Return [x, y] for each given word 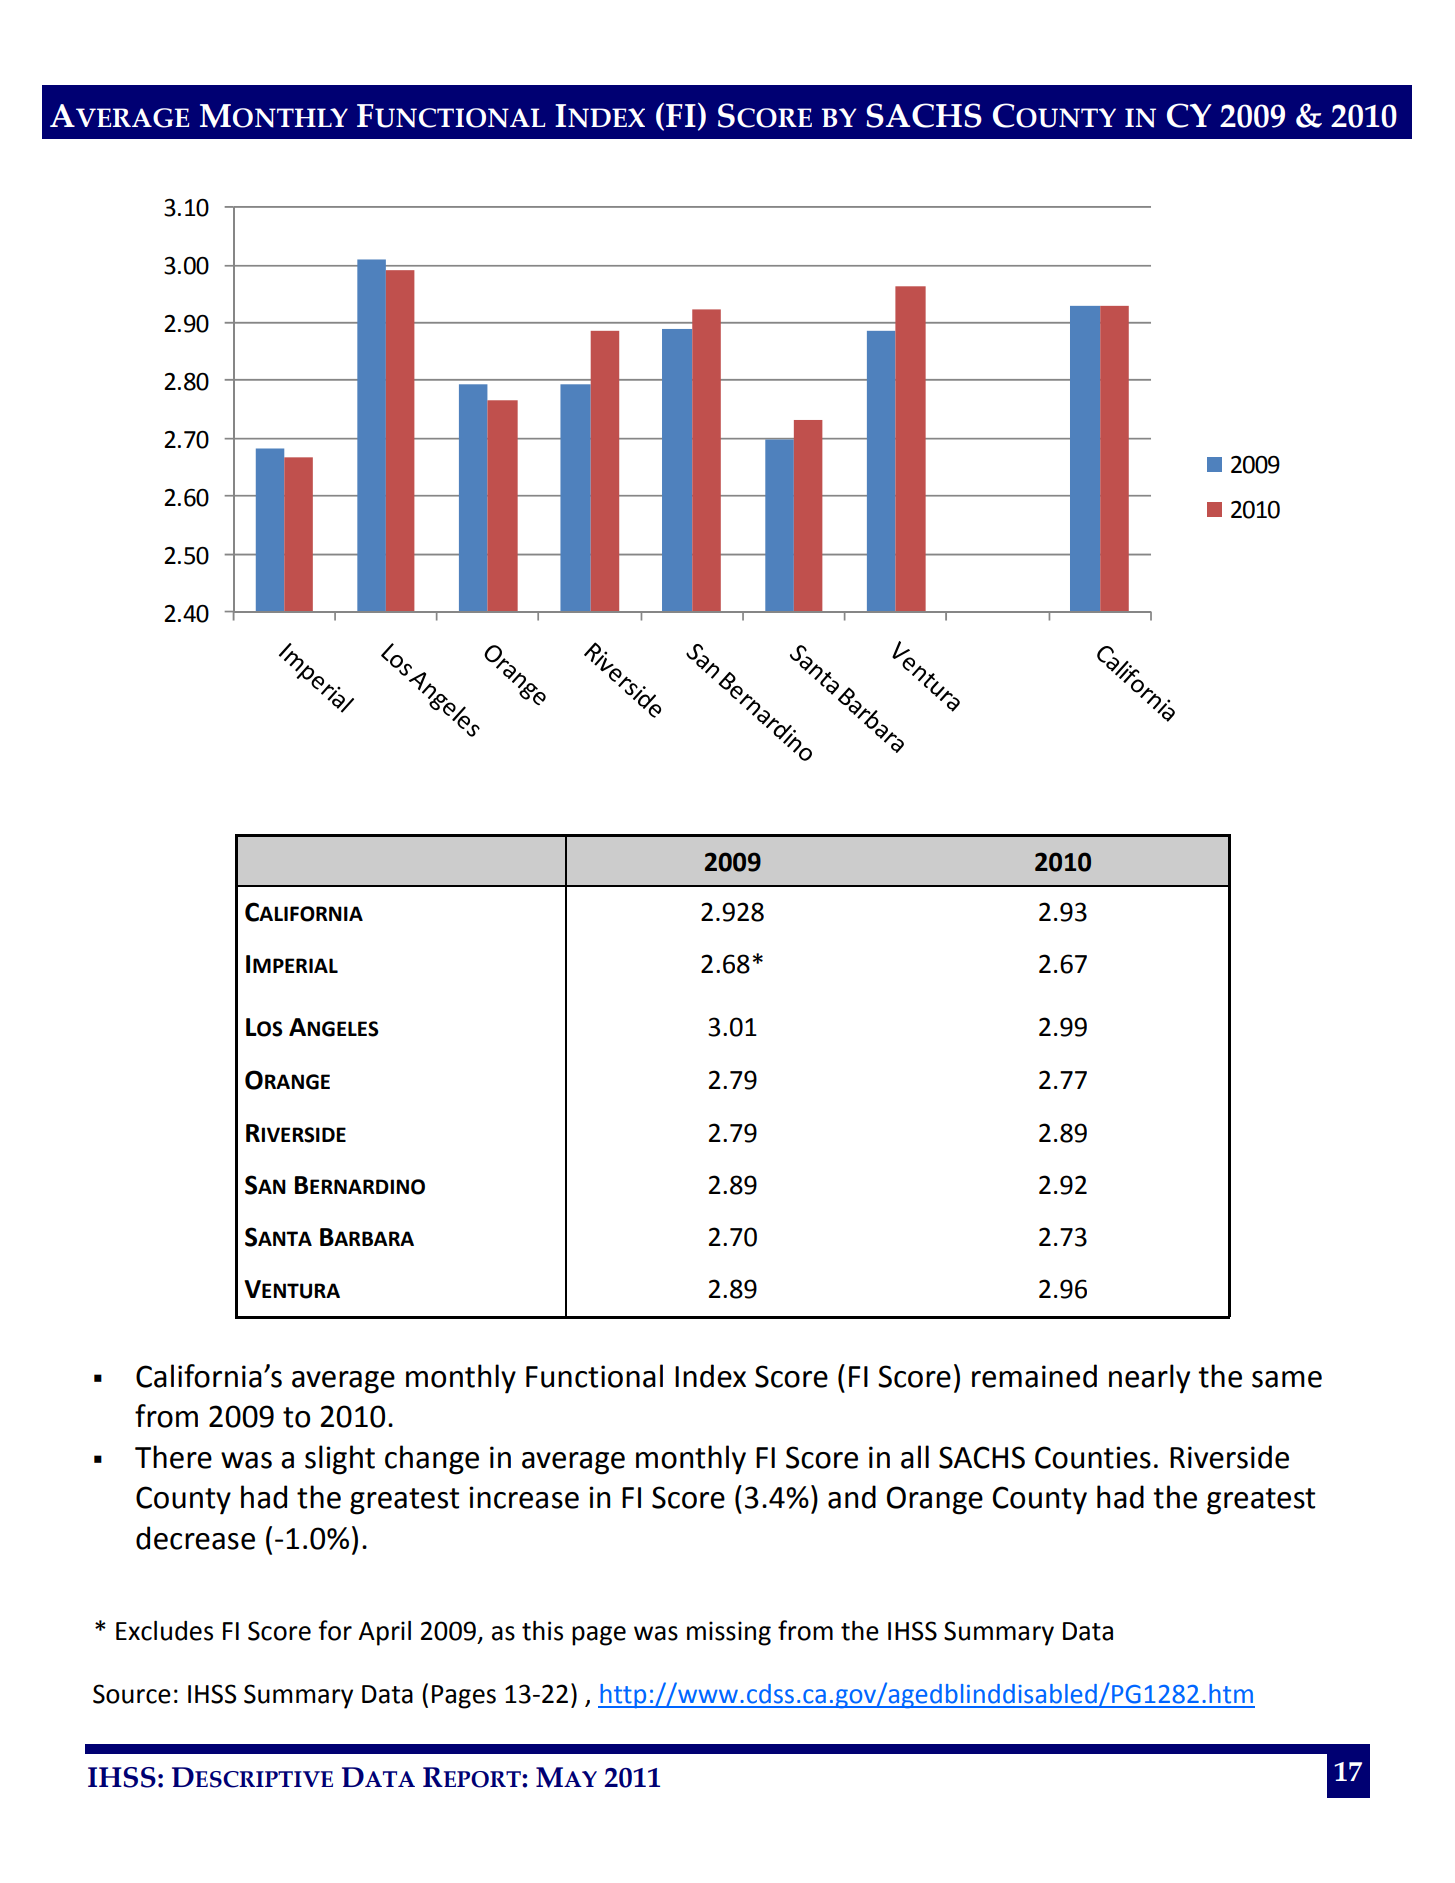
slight [340, 1460]
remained [1034, 1376]
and [852, 1497]
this [542, 1631]
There [173, 1457]
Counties [1093, 1457]
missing [729, 1633]
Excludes [164, 1631]
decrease [195, 1538]
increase [524, 1497]
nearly [1149, 1379]
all [915, 1457]
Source [132, 1694]
